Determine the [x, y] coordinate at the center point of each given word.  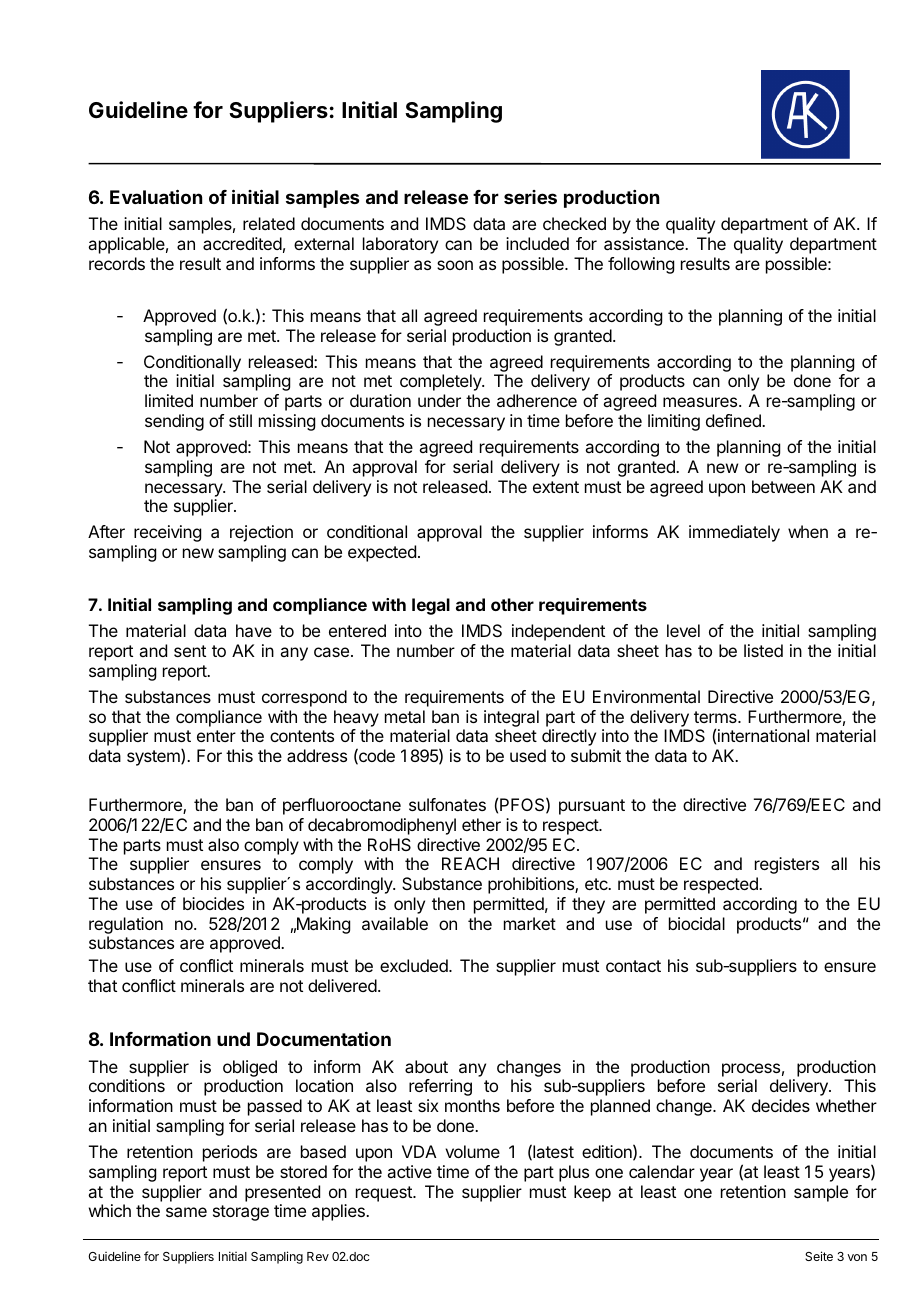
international [763, 735]
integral [511, 718]
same [186, 1212]
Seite [819, 1256]
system [154, 757]
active [409, 1171]
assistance [645, 243]
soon [455, 265]
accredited [242, 243]
